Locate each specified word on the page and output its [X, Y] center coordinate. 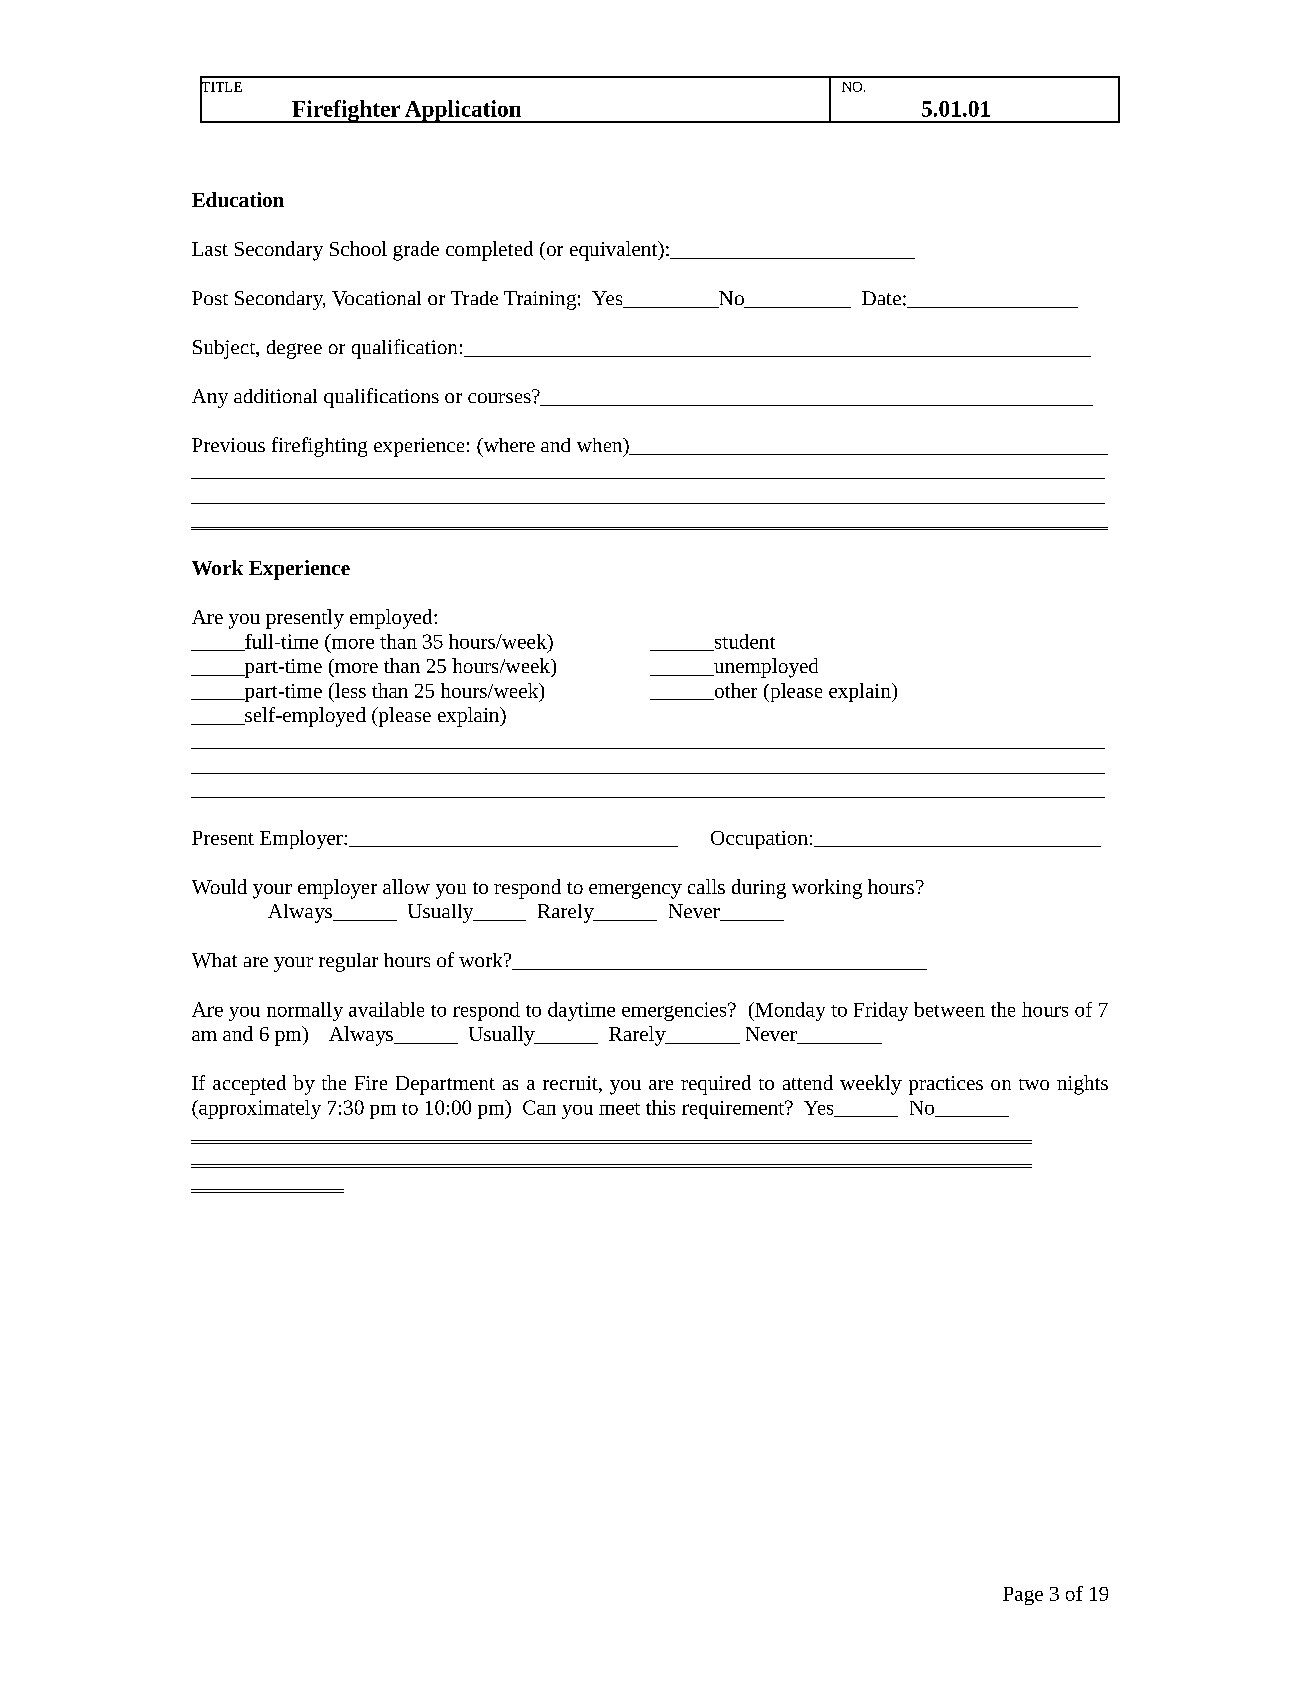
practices [946, 1085]
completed [489, 251]
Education [238, 199]
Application [463, 111]
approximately [259, 1109]
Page [1023, 1596]
